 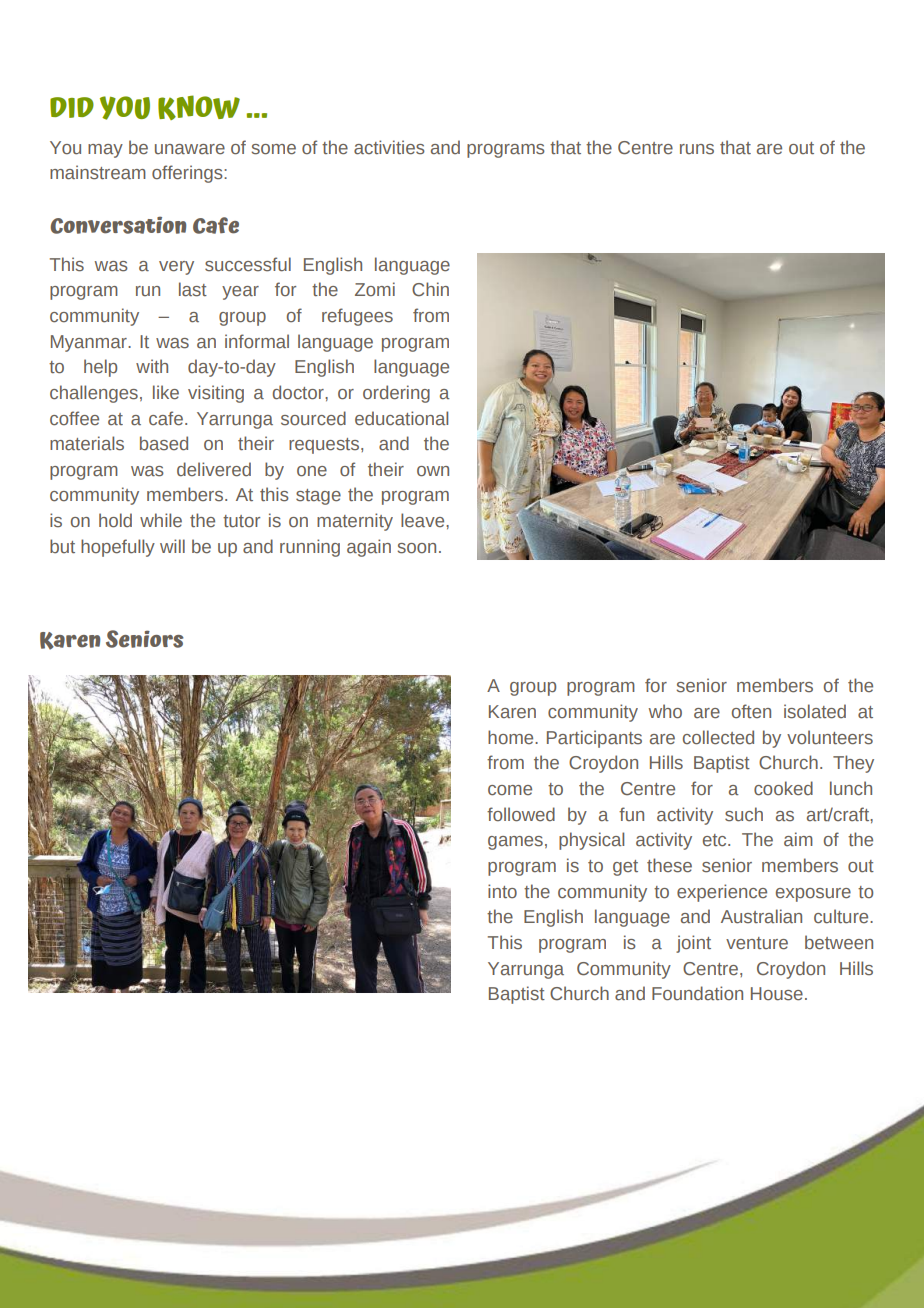 I want to click on own, so click(x=433, y=471).
